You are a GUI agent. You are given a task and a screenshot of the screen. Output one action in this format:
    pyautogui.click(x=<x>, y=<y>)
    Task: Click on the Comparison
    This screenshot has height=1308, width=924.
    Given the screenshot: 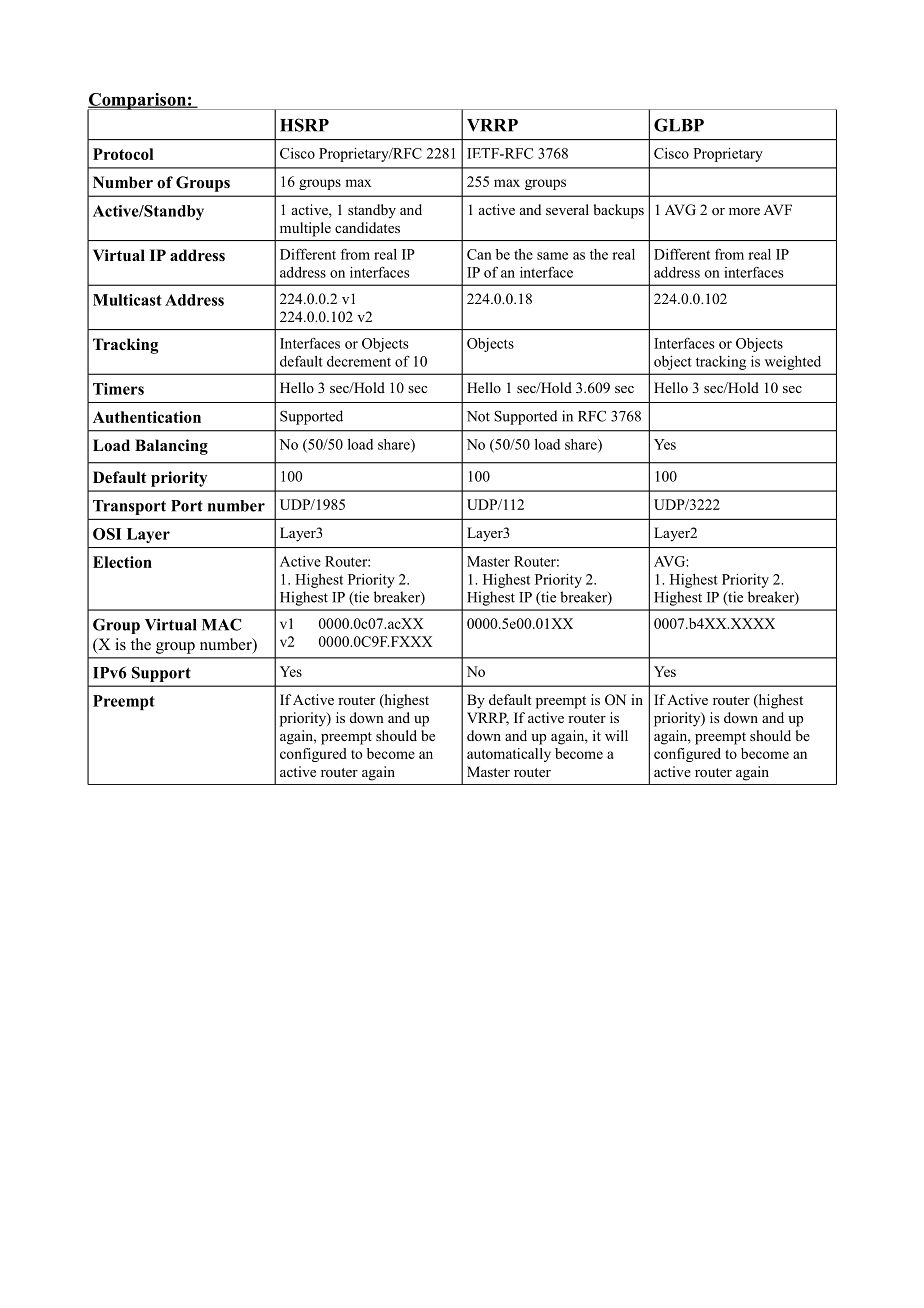 What is the action you would take?
    pyautogui.click(x=137, y=102)
